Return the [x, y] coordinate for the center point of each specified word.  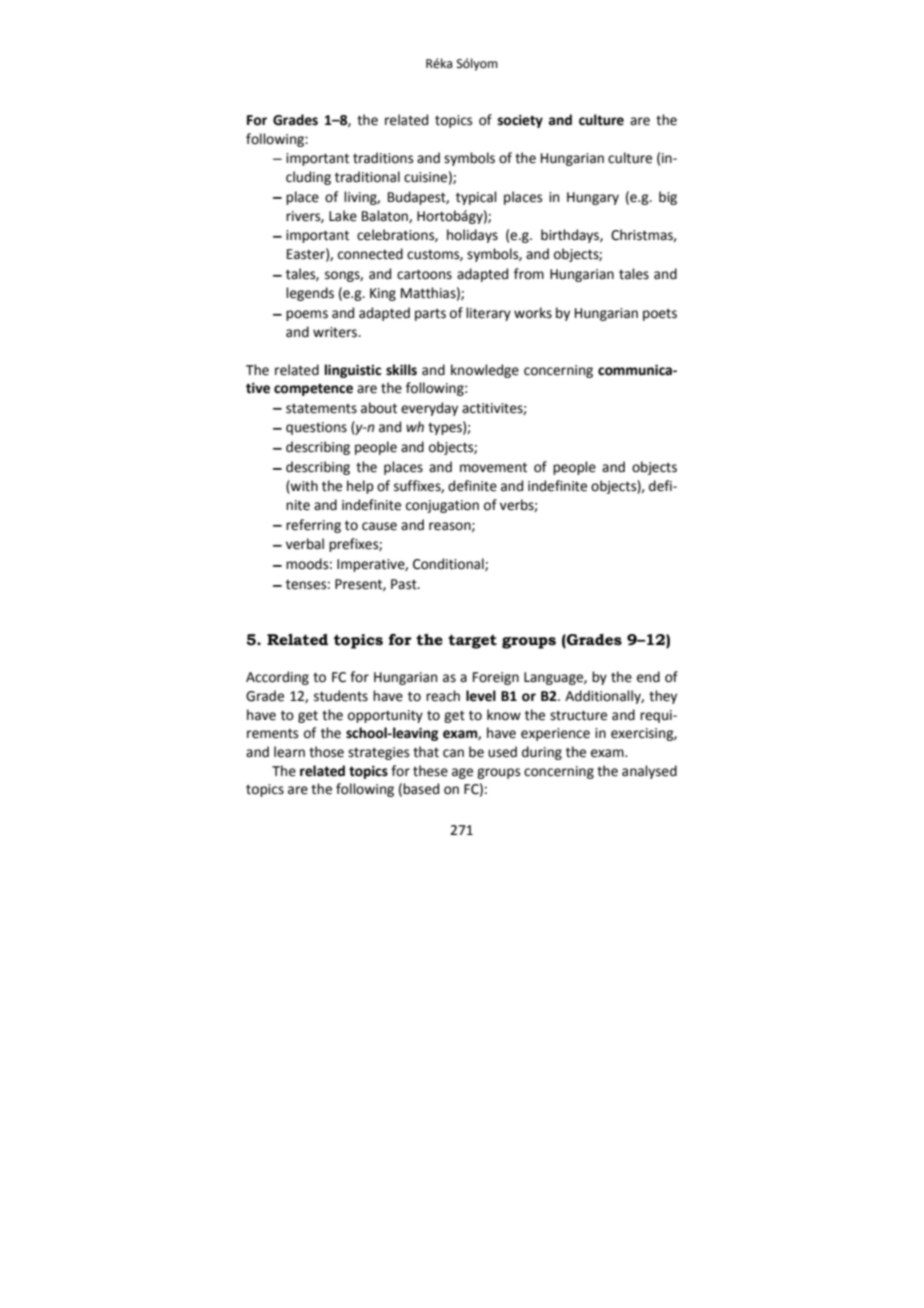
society [520, 121]
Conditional [449, 564]
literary [488, 314]
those [326, 752]
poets [660, 315]
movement [493, 467]
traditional [367, 177]
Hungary [593, 198]
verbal [305, 544]
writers [336, 332]
